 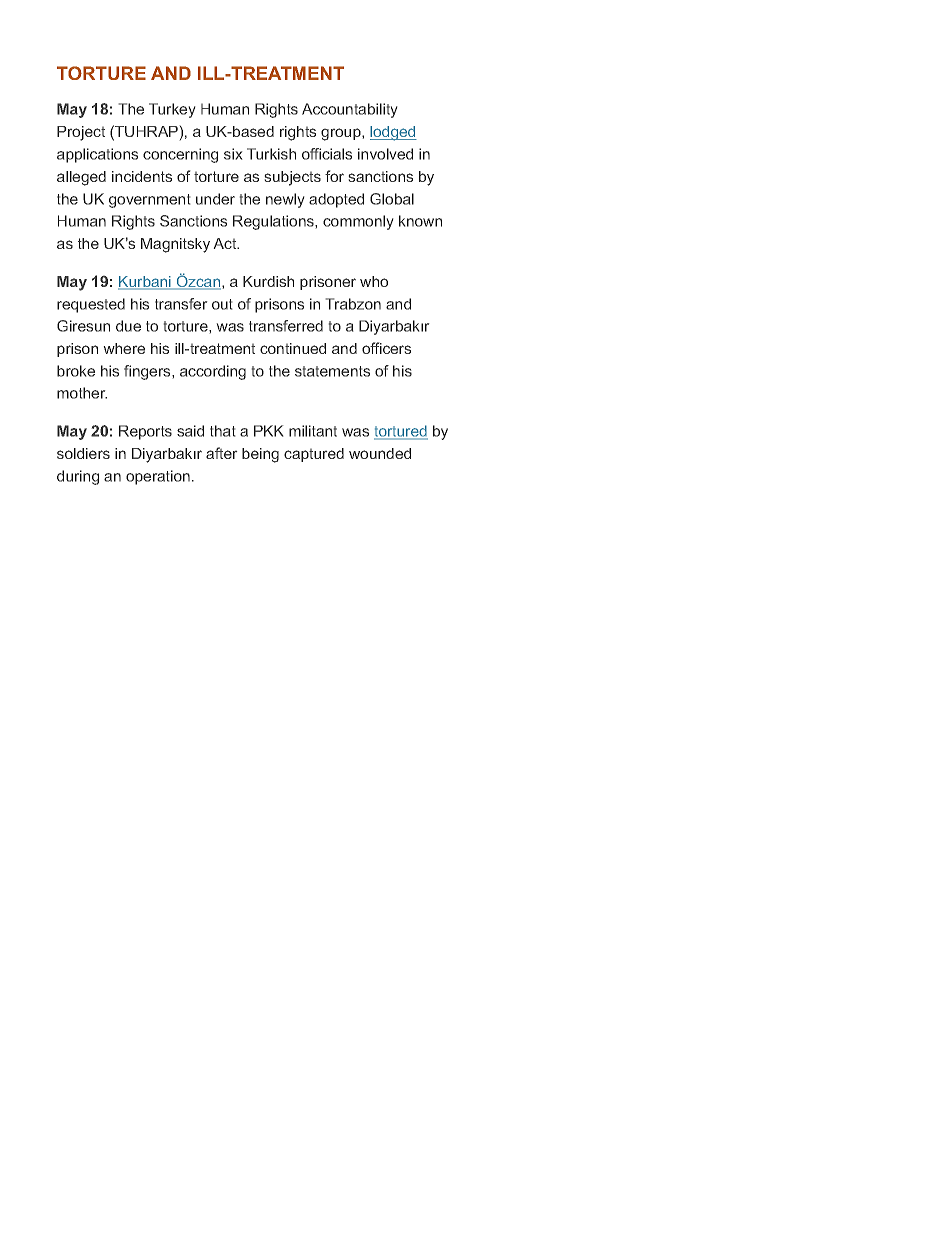 I want to click on soldiers, so click(x=83, y=453).
